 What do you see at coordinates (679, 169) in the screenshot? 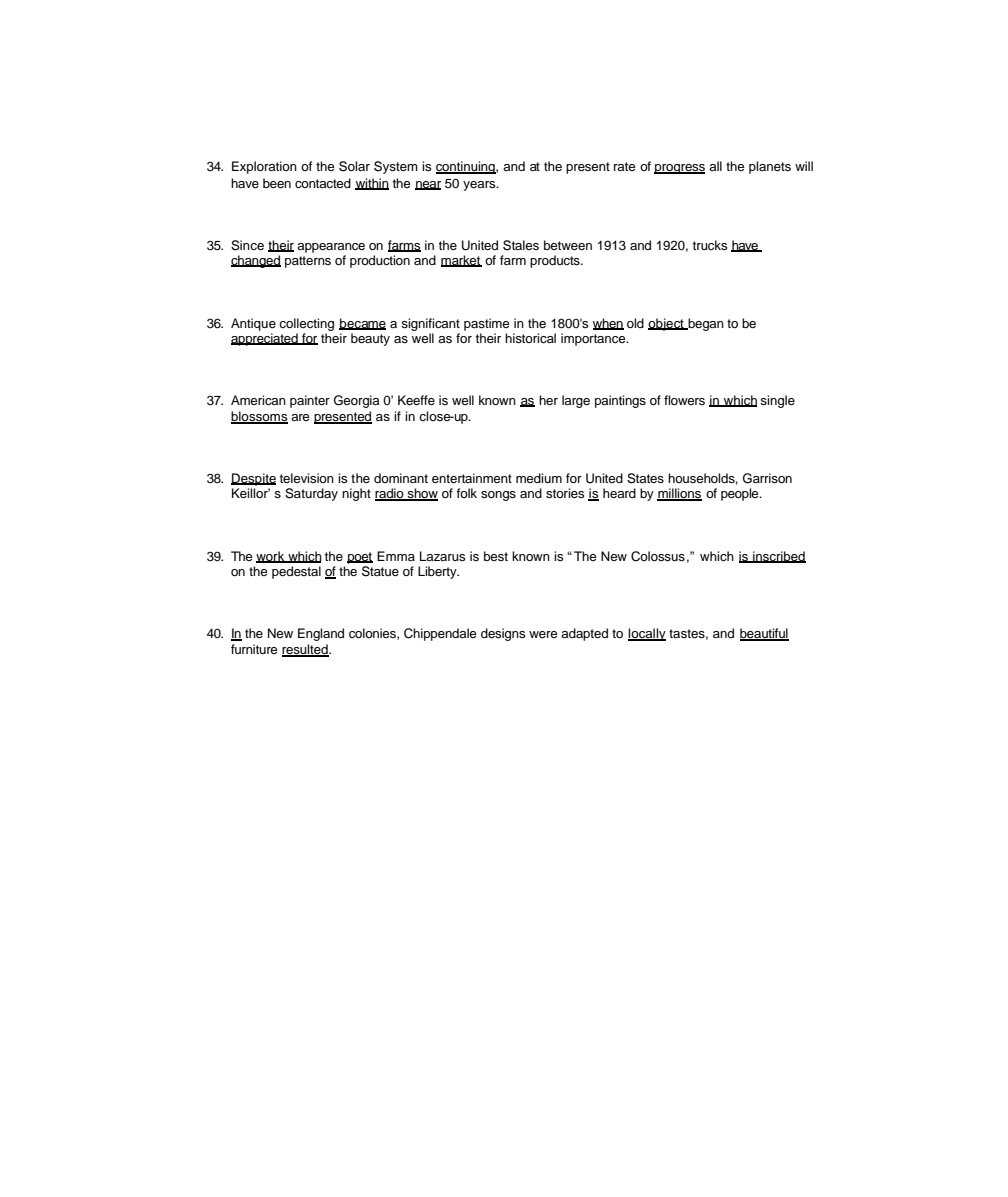
I see `progress` at bounding box center [679, 169].
